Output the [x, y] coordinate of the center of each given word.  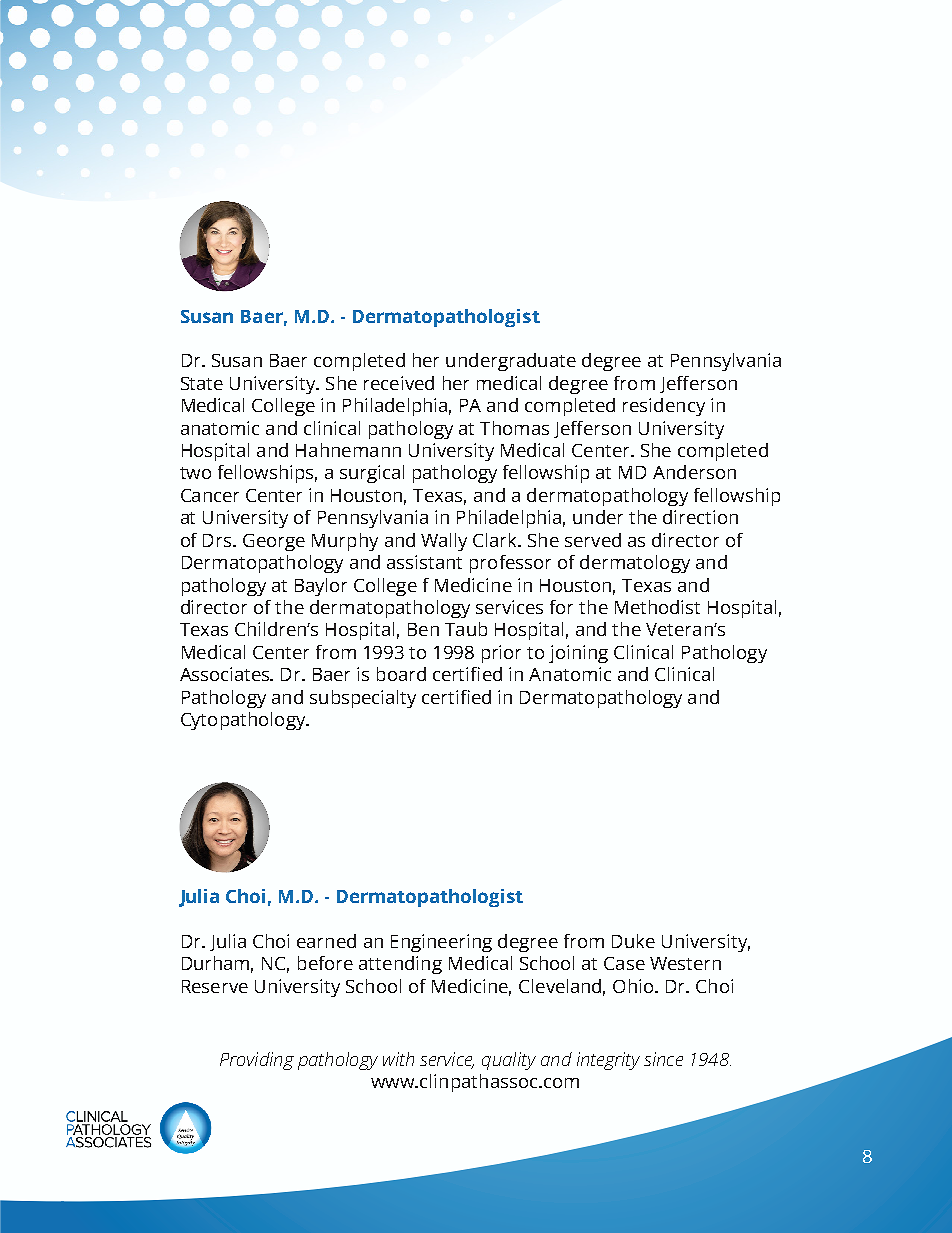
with [398, 1059]
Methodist [657, 607]
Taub [466, 629]
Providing [257, 1061]
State [202, 383]
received [399, 383]
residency [664, 407]
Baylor [321, 587]
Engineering [441, 943]
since [663, 1059]
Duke [633, 941]
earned [326, 941]
